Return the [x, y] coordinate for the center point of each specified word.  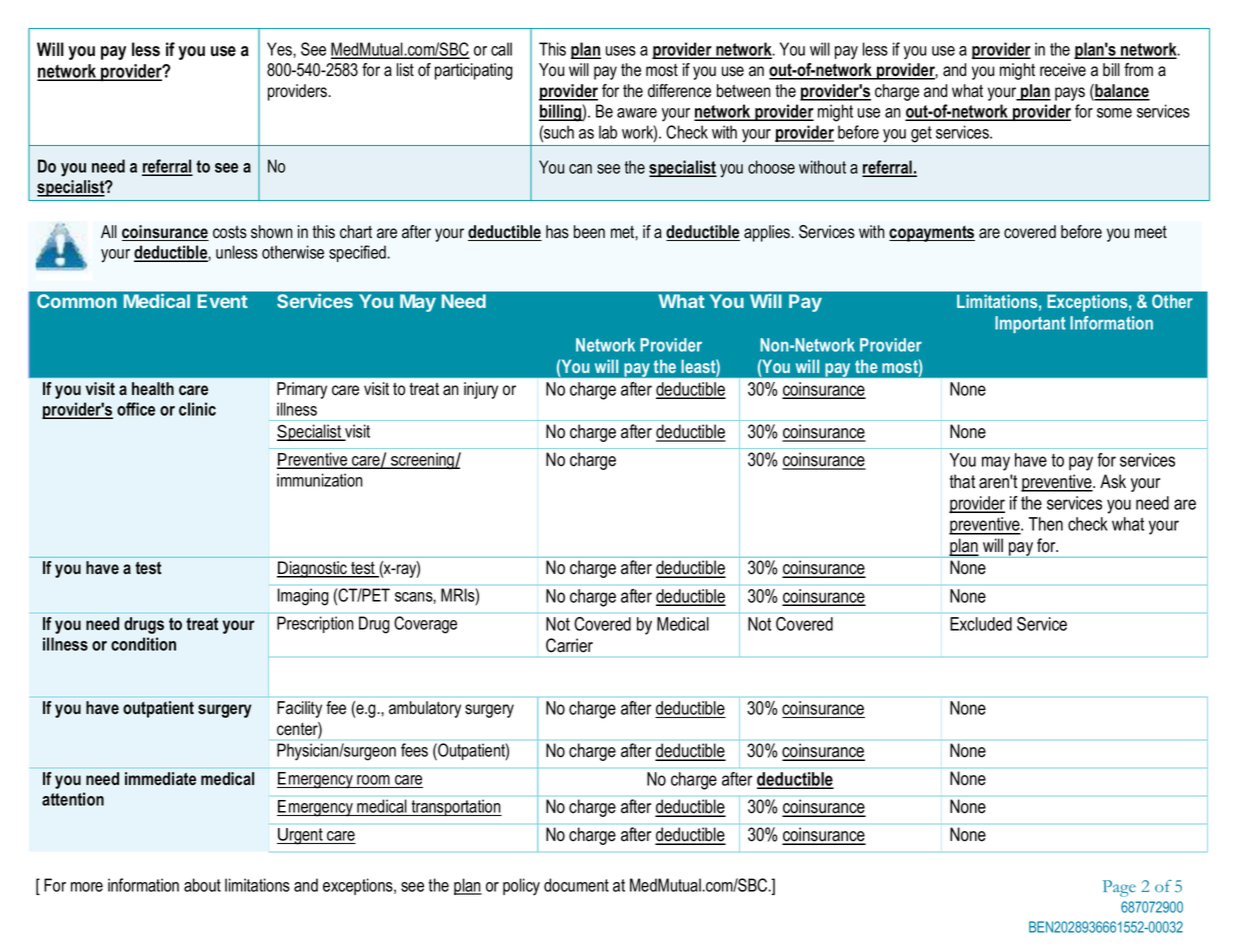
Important [1030, 324]
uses [621, 51]
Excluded [981, 624]
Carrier [569, 645]
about [202, 885]
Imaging [303, 597]
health [153, 389]
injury [481, 390]
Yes [280, 49]
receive [1063, 70]
